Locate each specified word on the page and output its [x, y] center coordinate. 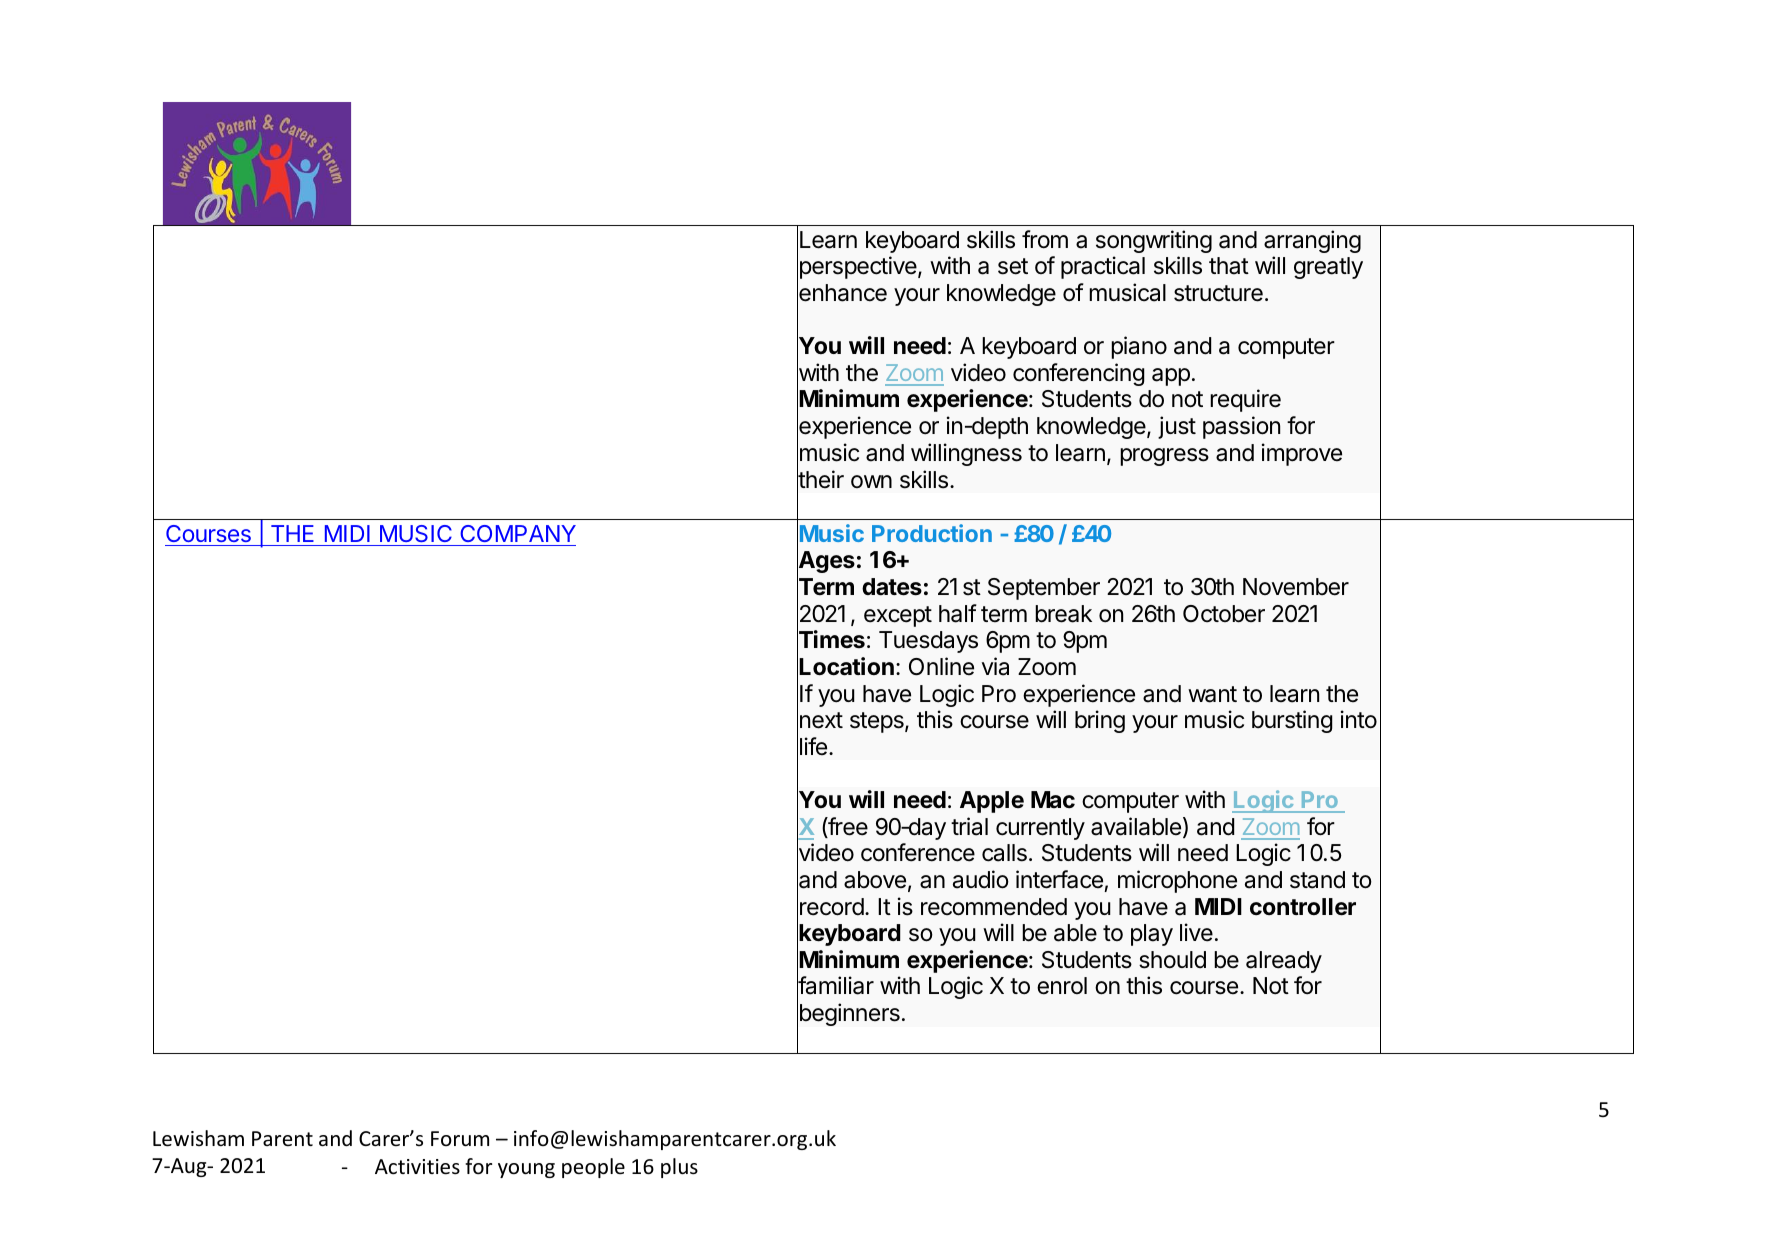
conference [918, 852]
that [1229, 266]
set [1013, 266]
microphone [1177, 881]
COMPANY [518, 533]
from [1045, 239]
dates [892, 587]
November [1296, 587]
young [526, 1170]
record [832, 907]
